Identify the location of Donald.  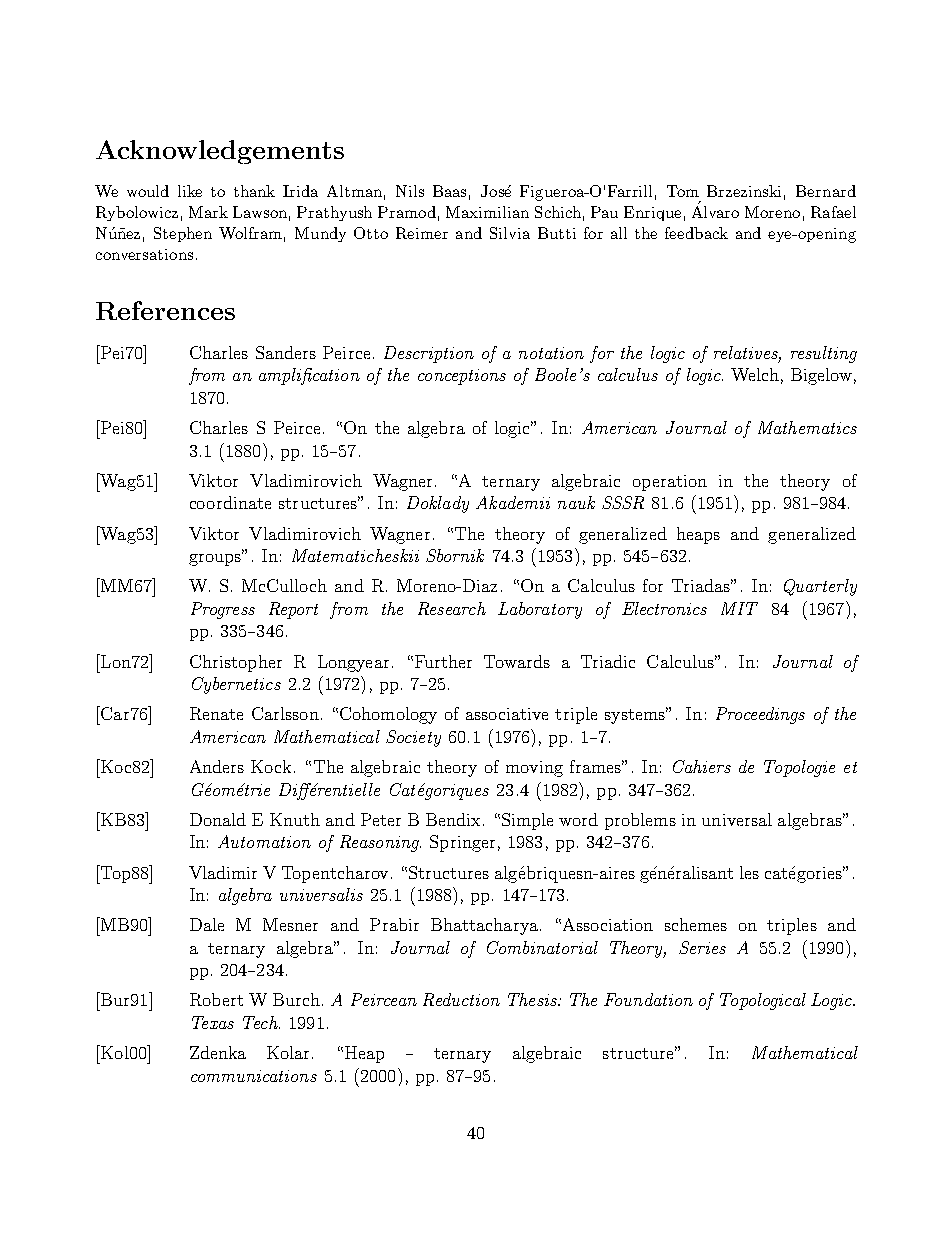
(218, 819).
